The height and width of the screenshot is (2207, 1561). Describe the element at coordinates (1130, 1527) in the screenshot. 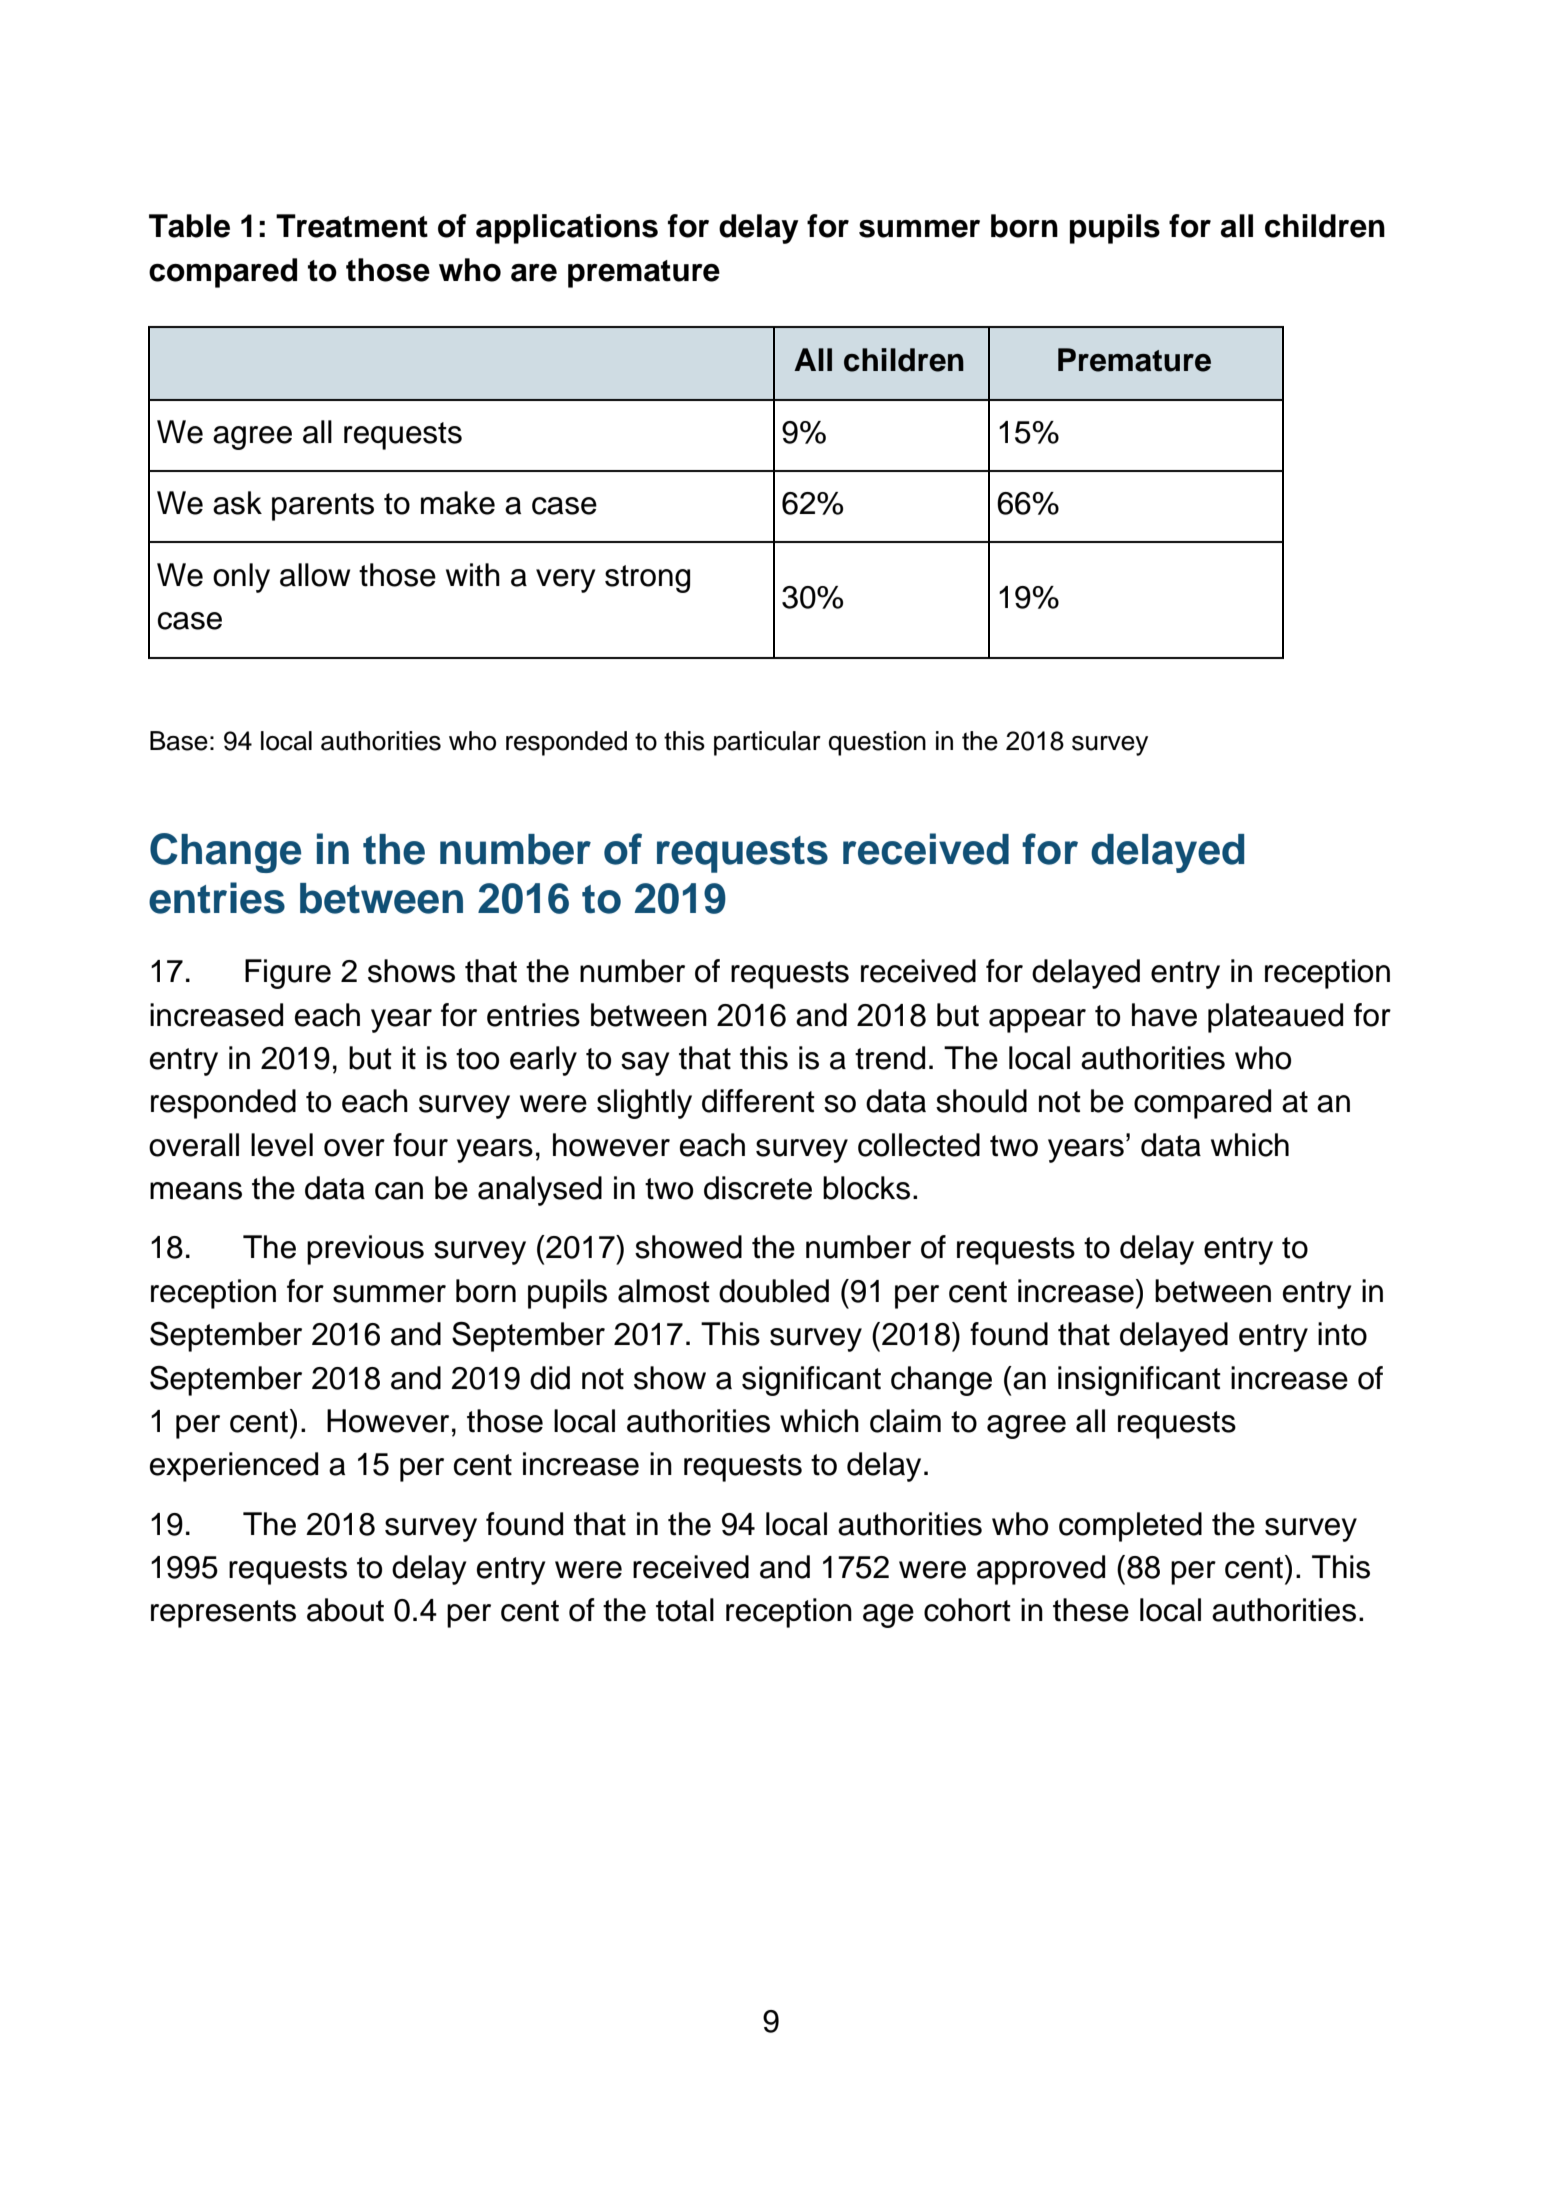

I see `completed` at that location.
